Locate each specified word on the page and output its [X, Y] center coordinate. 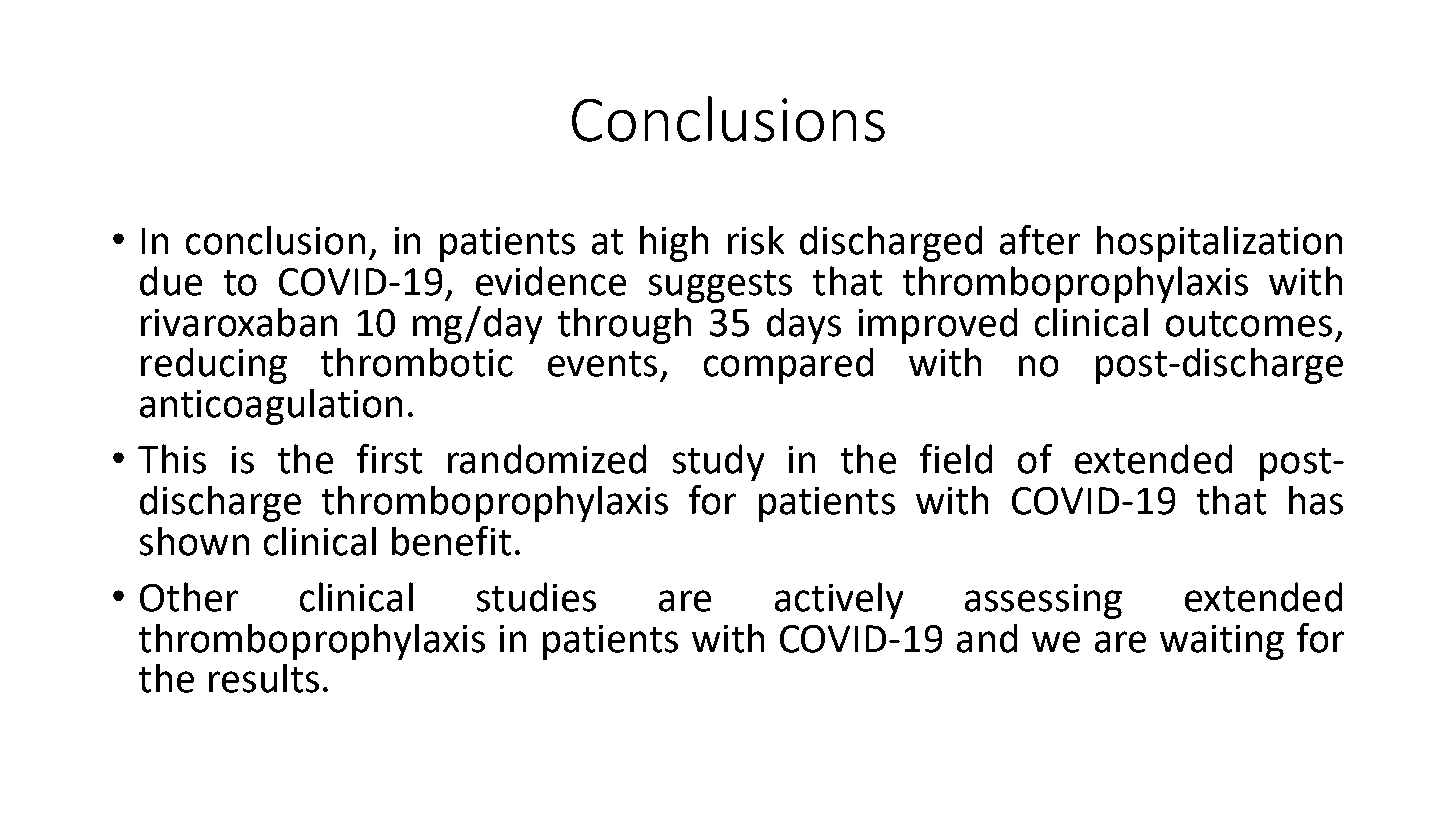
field [956, 459]
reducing [214, 366]
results [264, 678]
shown [194, 541]
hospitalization [1219, 244]
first [389, 459]
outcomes [1249, 324]
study [718, 462]
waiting [1222, 642]
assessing [1043, 601]
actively [839, 600]
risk [756, 240]
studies [536, 597]
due [171, 281]
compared [788, 366]
